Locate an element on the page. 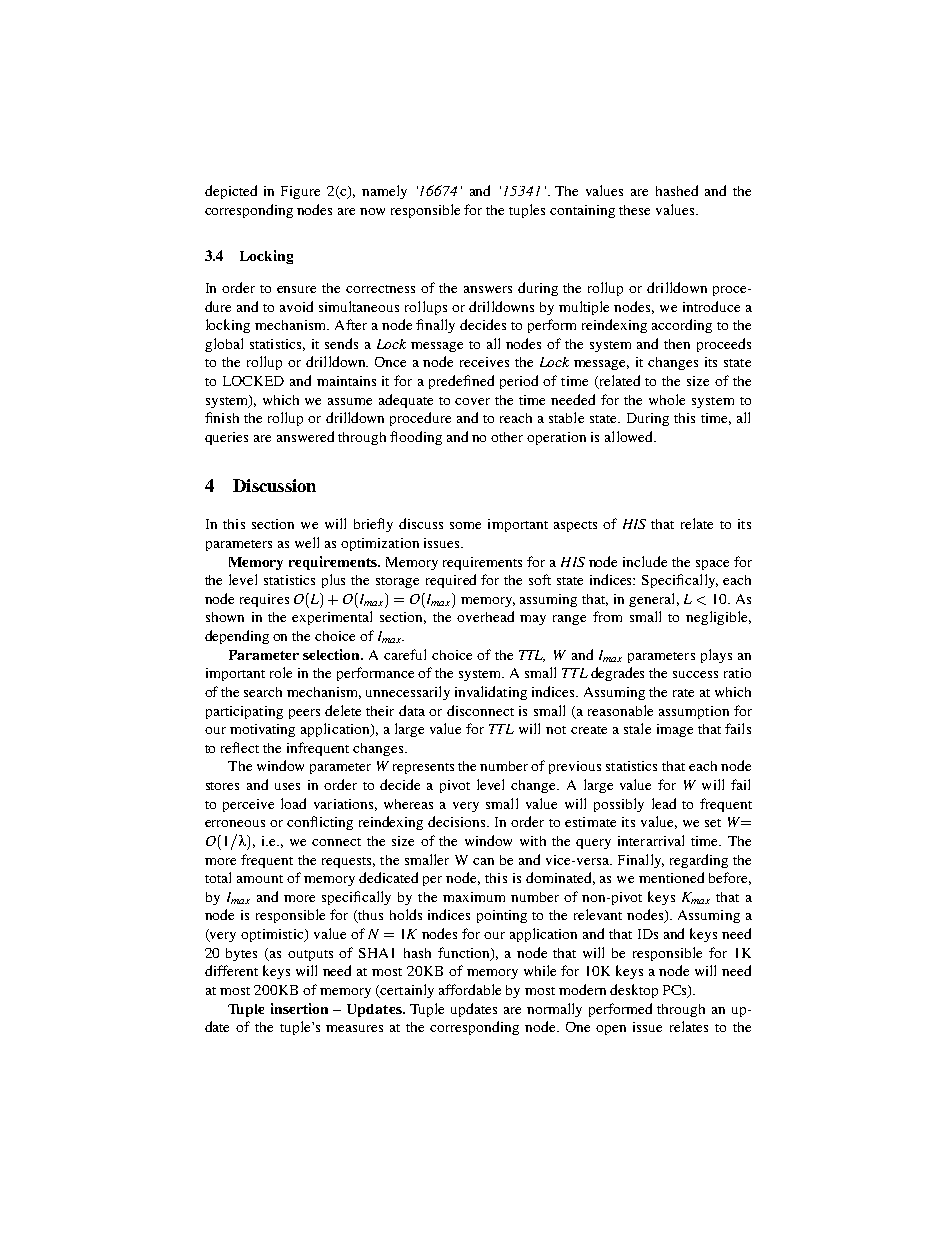 This document has height=1233, width=952. affordable is located at coordinates (470, 989).
